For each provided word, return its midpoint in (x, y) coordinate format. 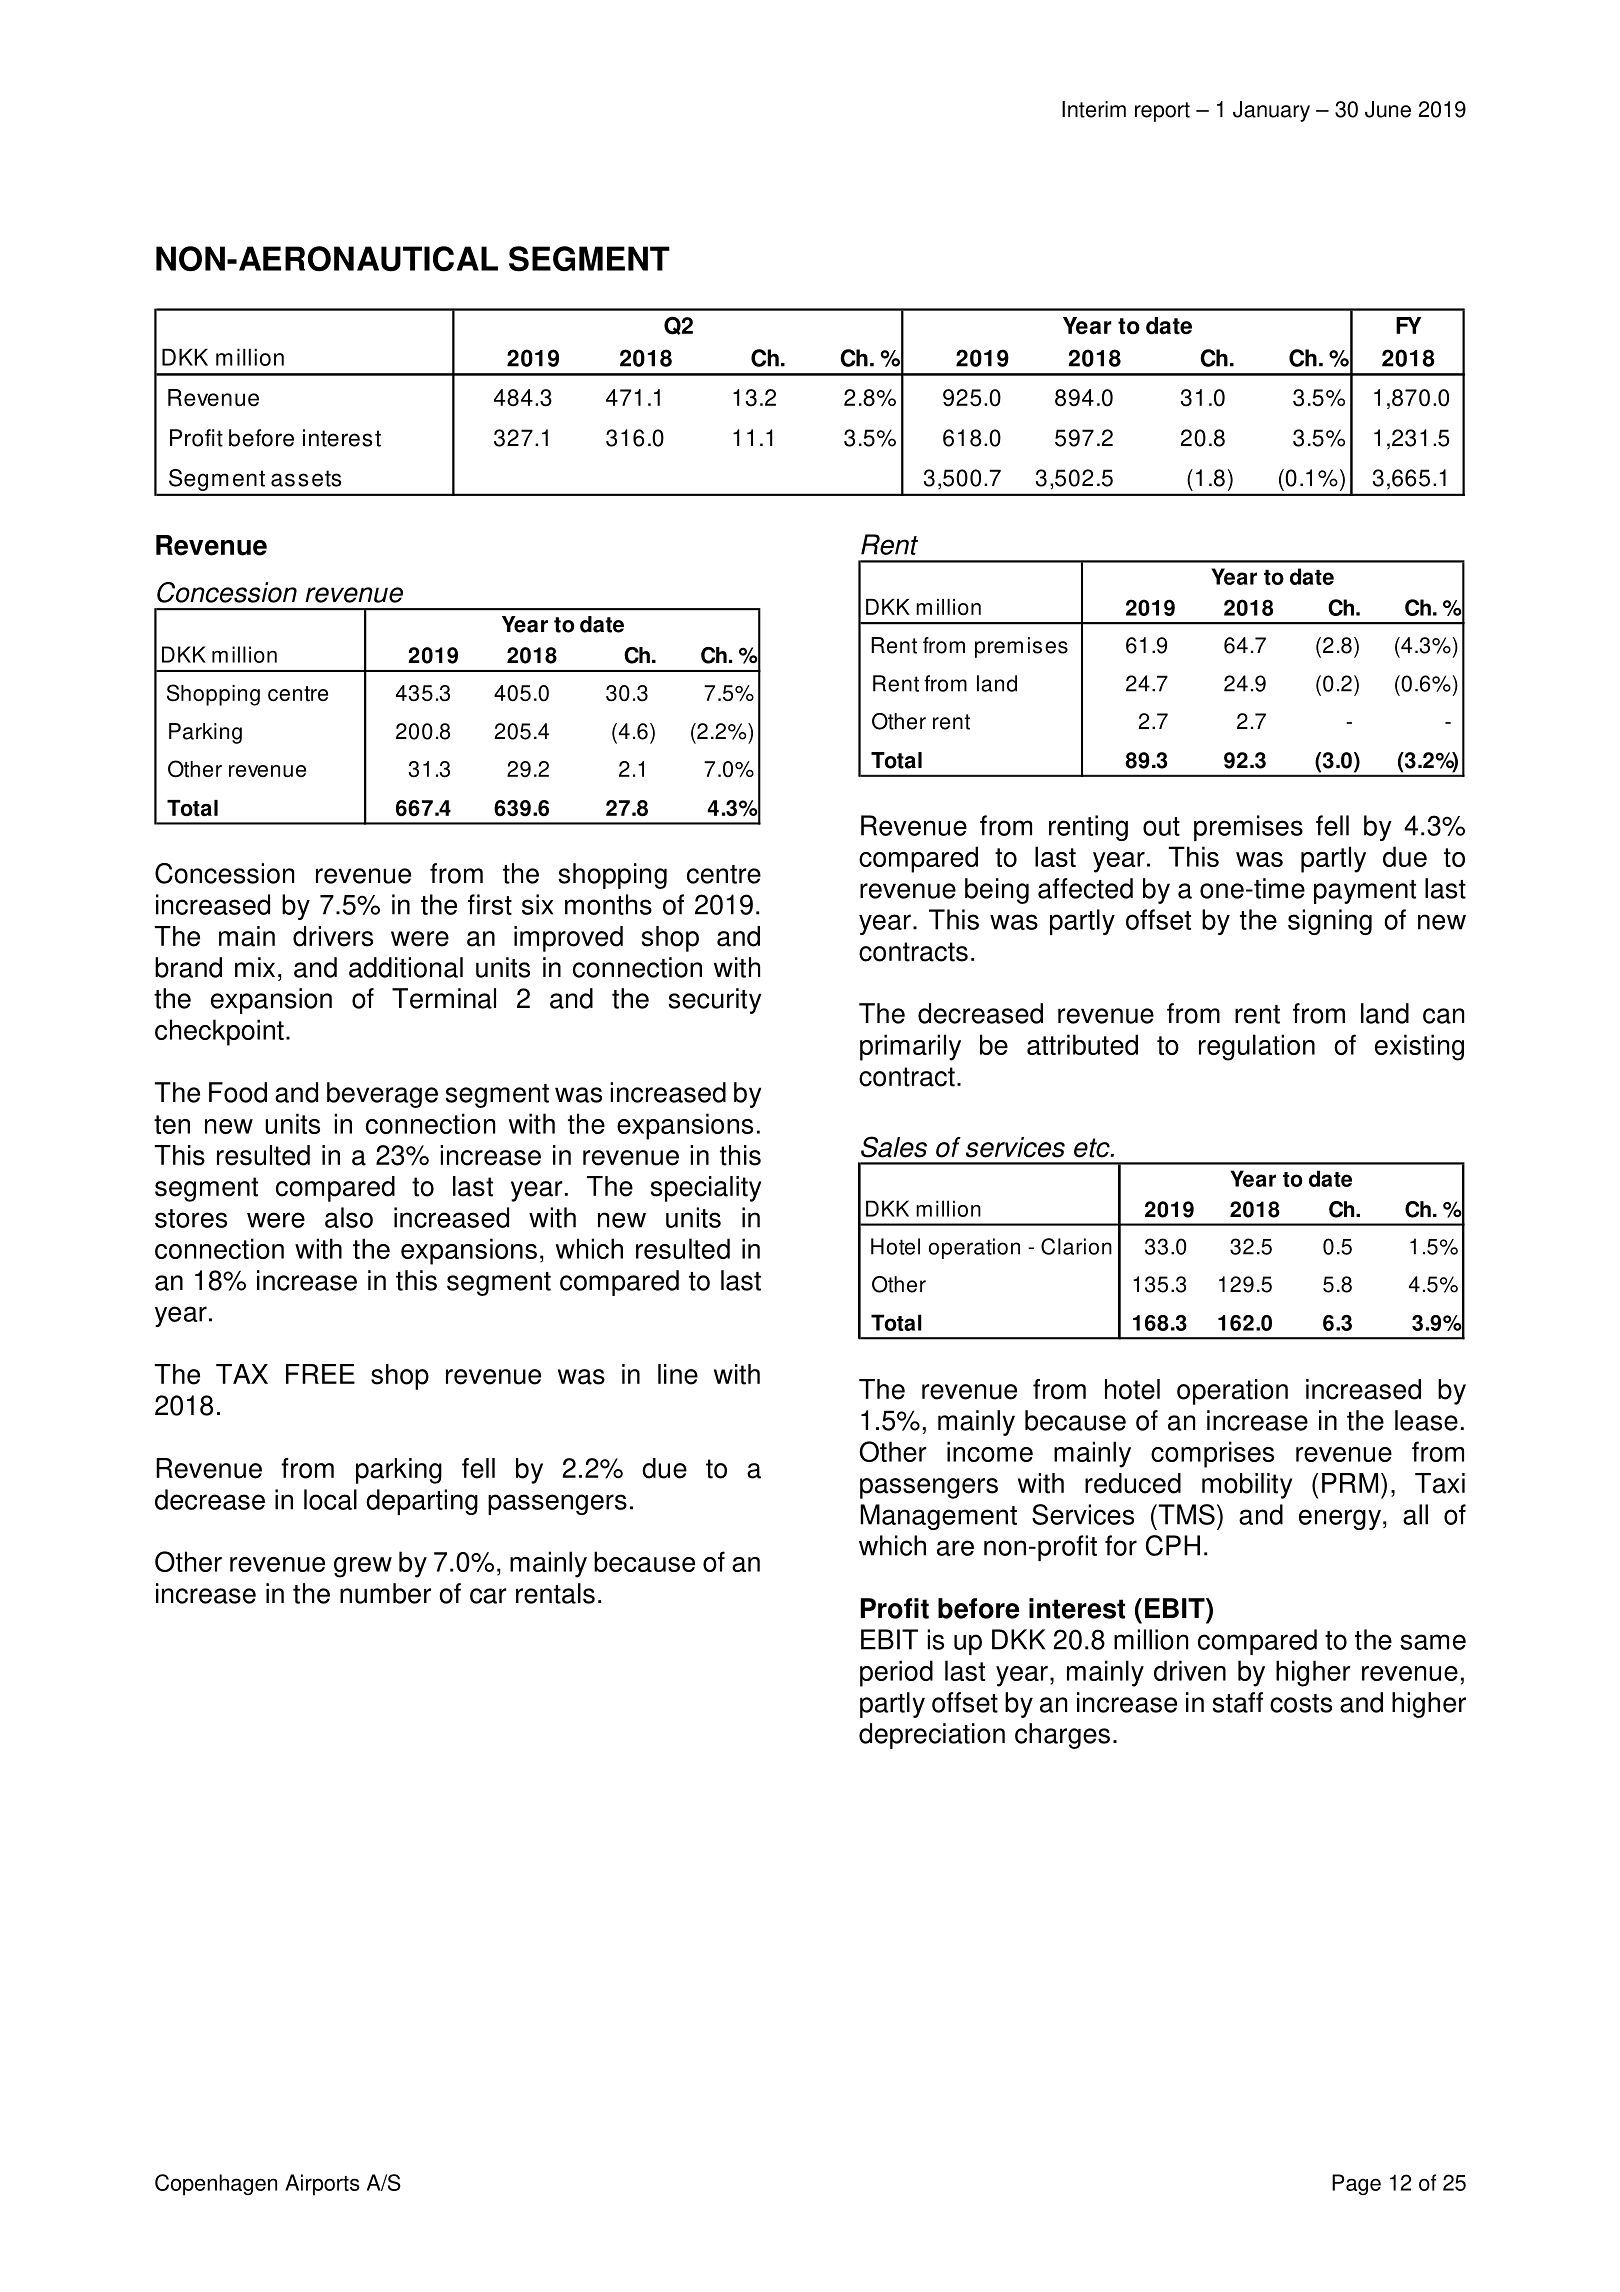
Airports (322, 2185)
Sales (894, 1147)
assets (306, 478)
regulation (1257, 1047)
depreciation (932, 1736)
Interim (1094, 109)
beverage (382, 1095)
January (1271, 111)
